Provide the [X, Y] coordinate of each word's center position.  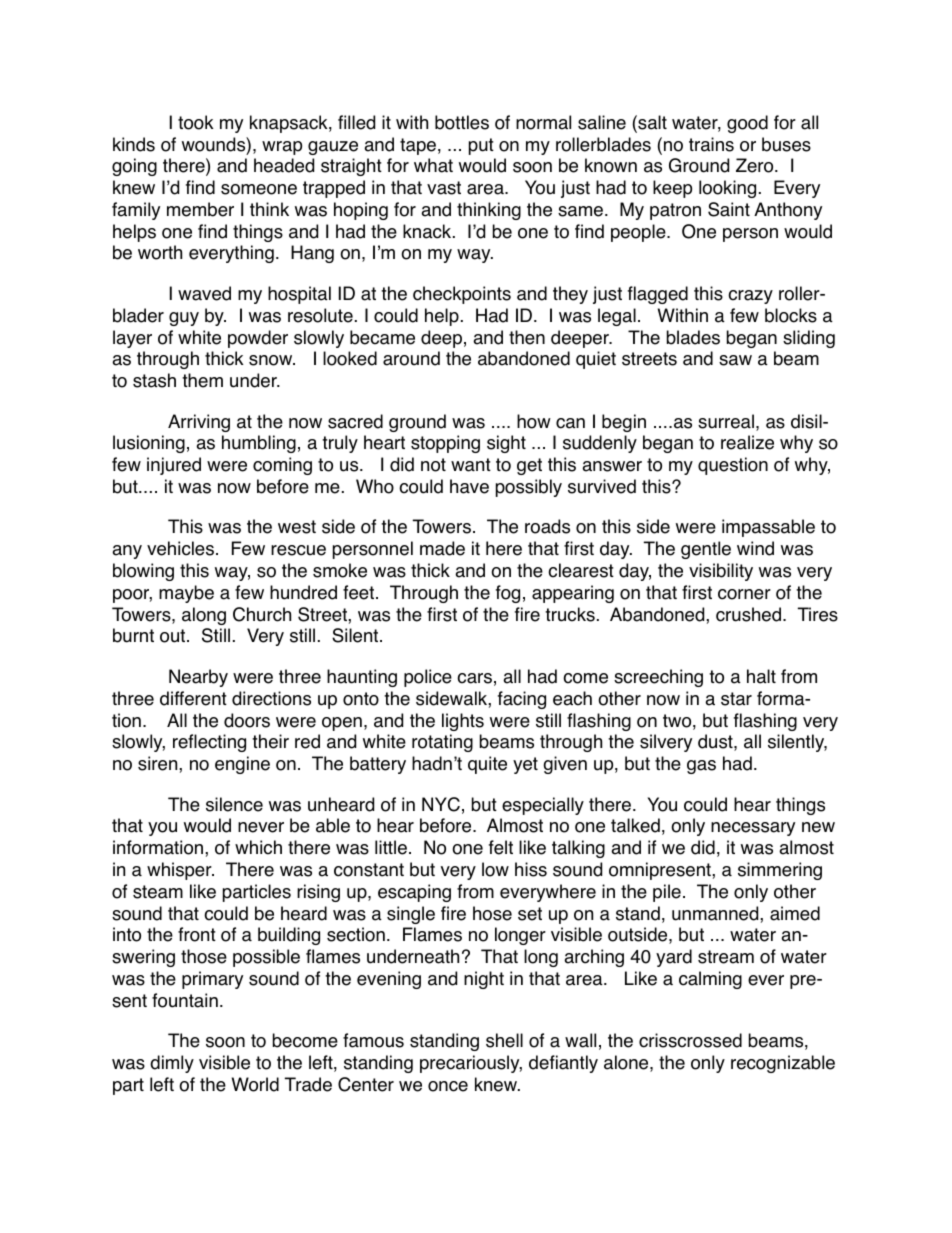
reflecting [209, 743]
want [471, 465]
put [481, 146]
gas [701, 767]
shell [504, 1040]
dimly [172, 1064]
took [196, 122]
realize [747, 442]
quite [487, 765]
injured [174, 466]
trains [711, 144]
